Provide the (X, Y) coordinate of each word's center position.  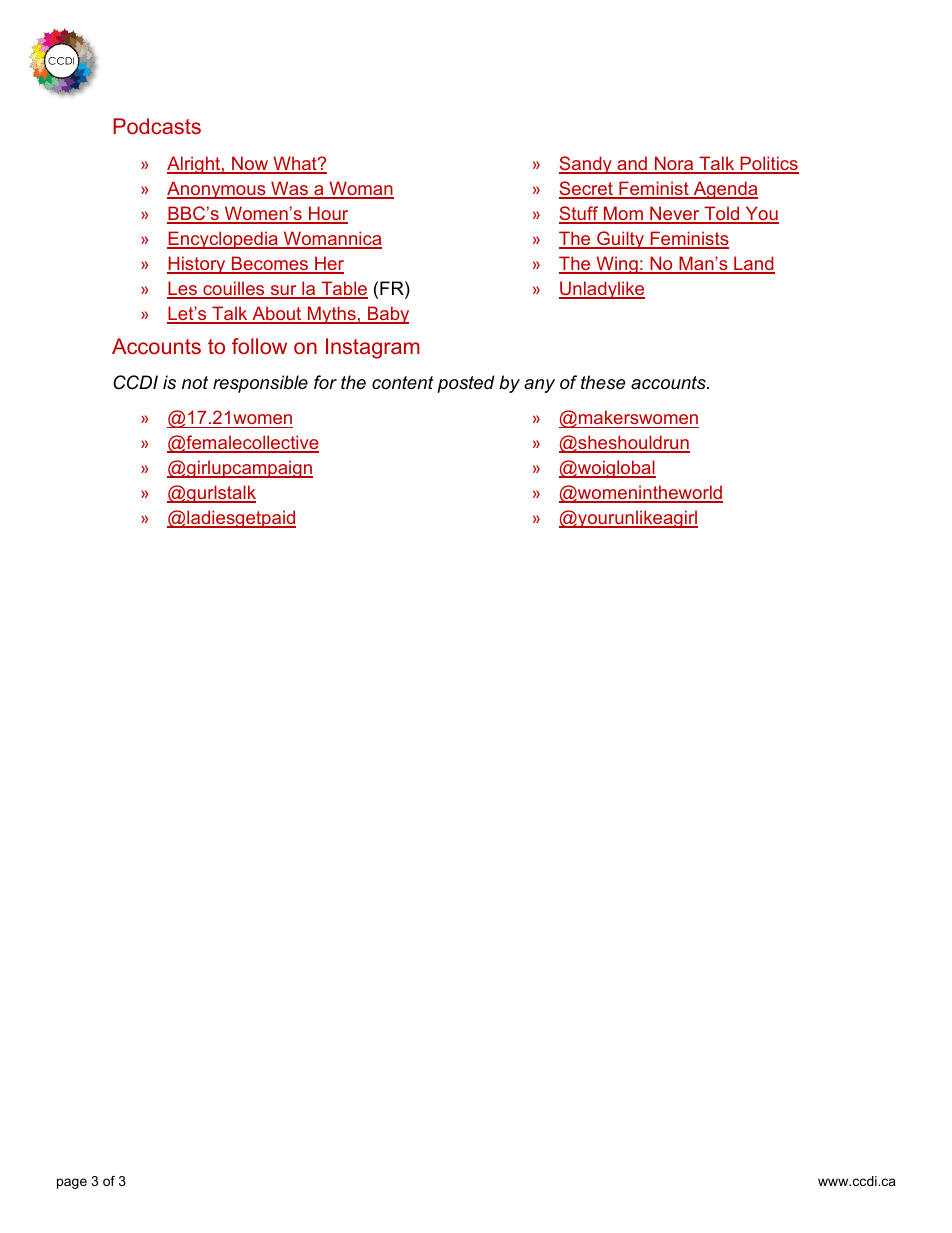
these (603, 382)
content (403, 383)
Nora (674, 164)
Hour (327, 214)
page (72, 1183)
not (195, 382)
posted (466, 384)
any (539, 386)
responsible (260, 384)
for (325, 382)
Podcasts (157, 126)
